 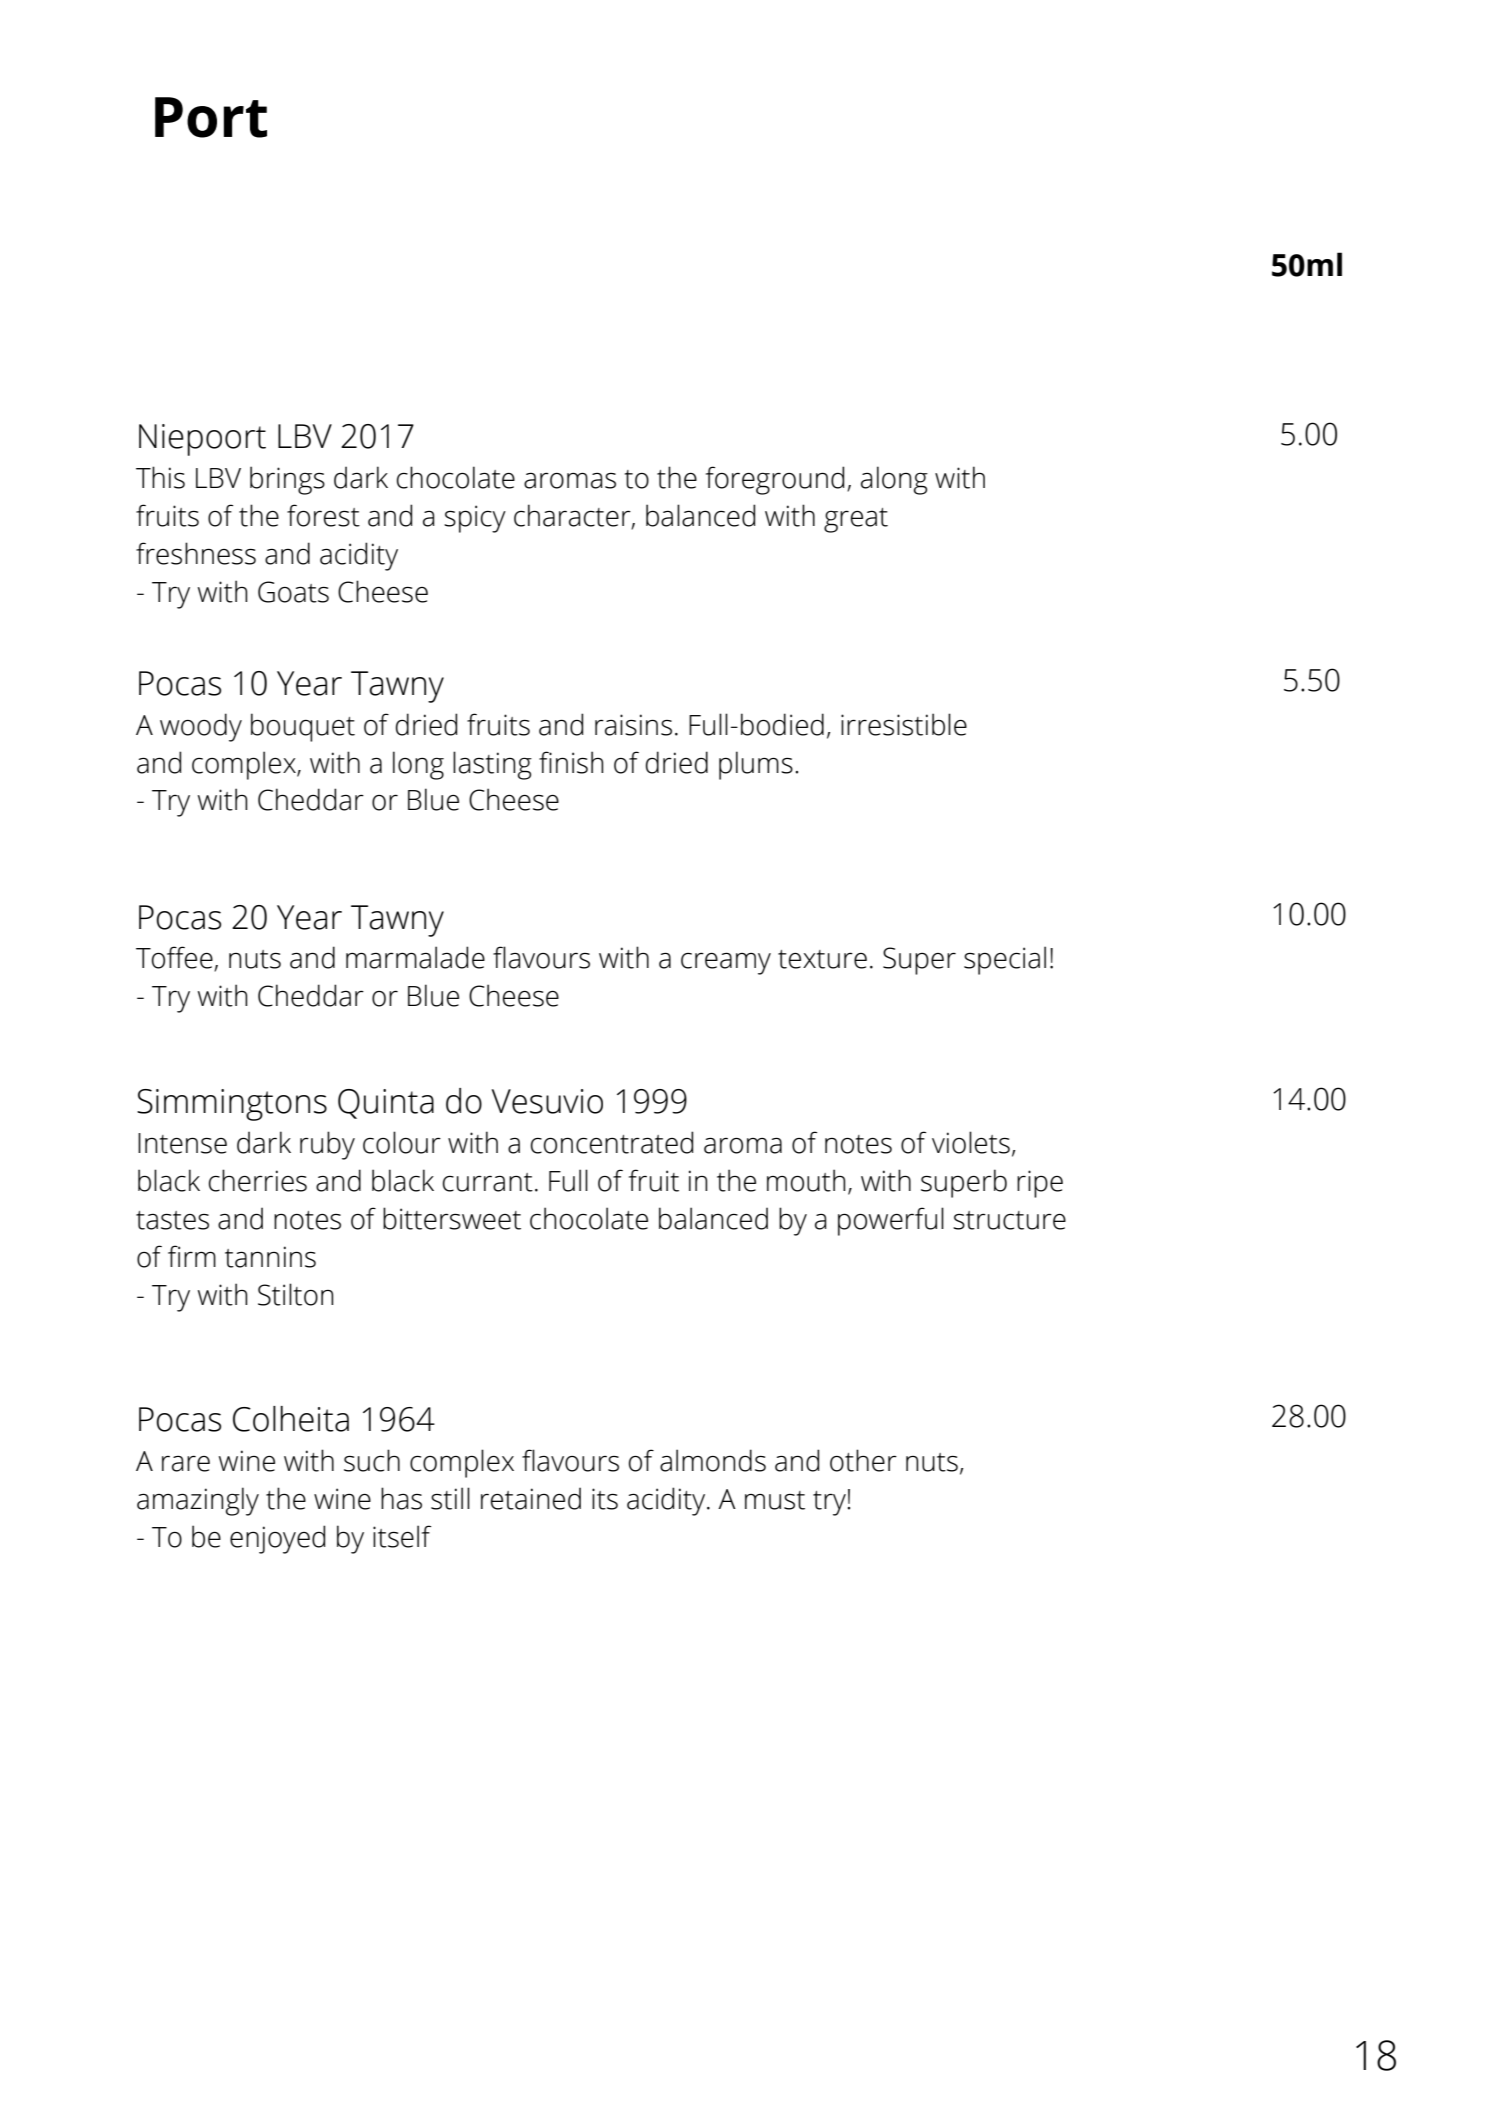 I want to click on concentrated, so click(x=612, y=1142).
